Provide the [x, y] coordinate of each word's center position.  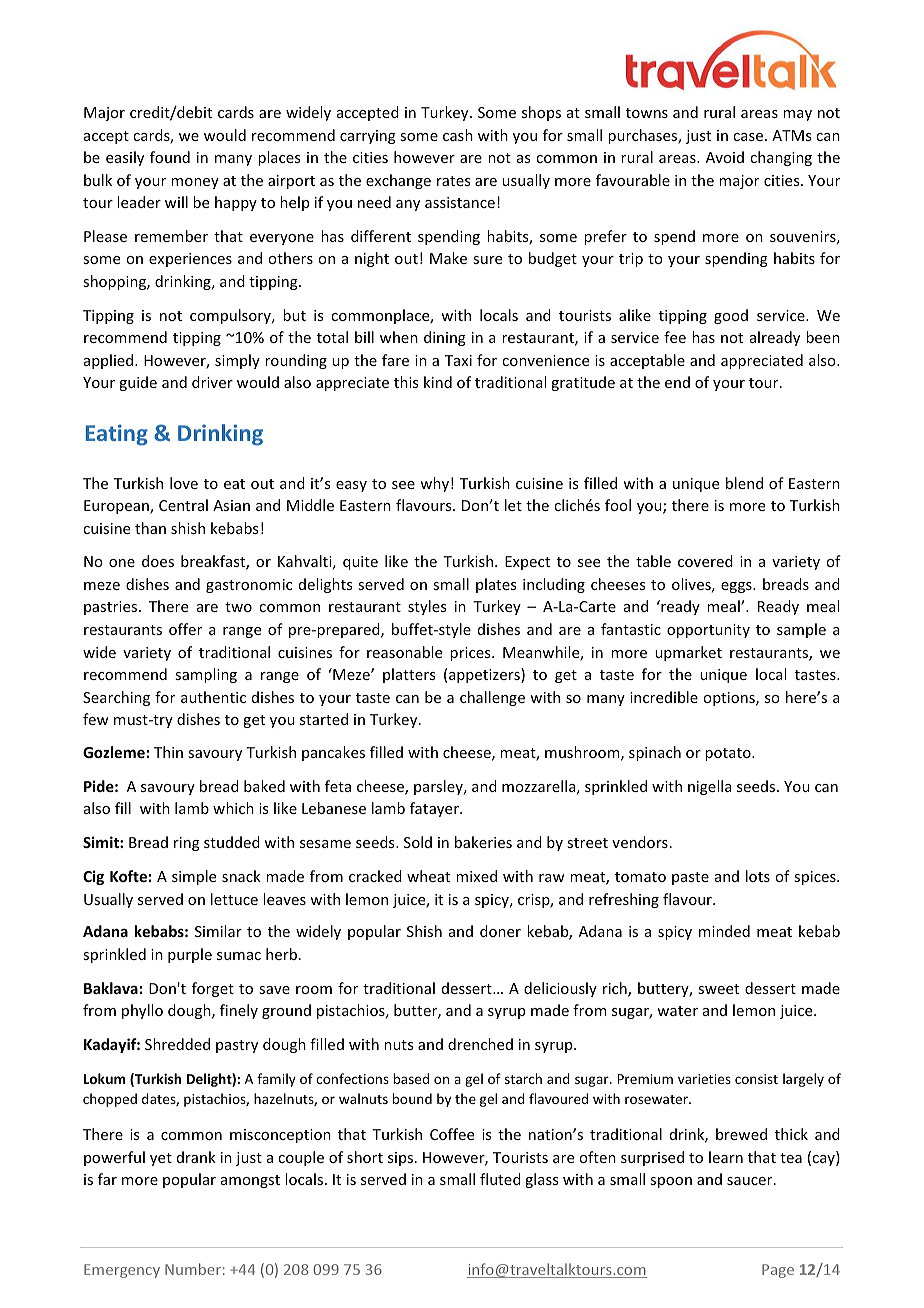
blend [744, 483]
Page [778, 1271]
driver [212, 382]
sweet [718, 989]
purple [190, 955]
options [730, 699]
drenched [480, 1044]
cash [458, 135]
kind [438, 382]
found [170, 157]
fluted [500, 1179]
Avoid [725, 157]
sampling [206, 675]
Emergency [122, 1271]
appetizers [485, 675]
